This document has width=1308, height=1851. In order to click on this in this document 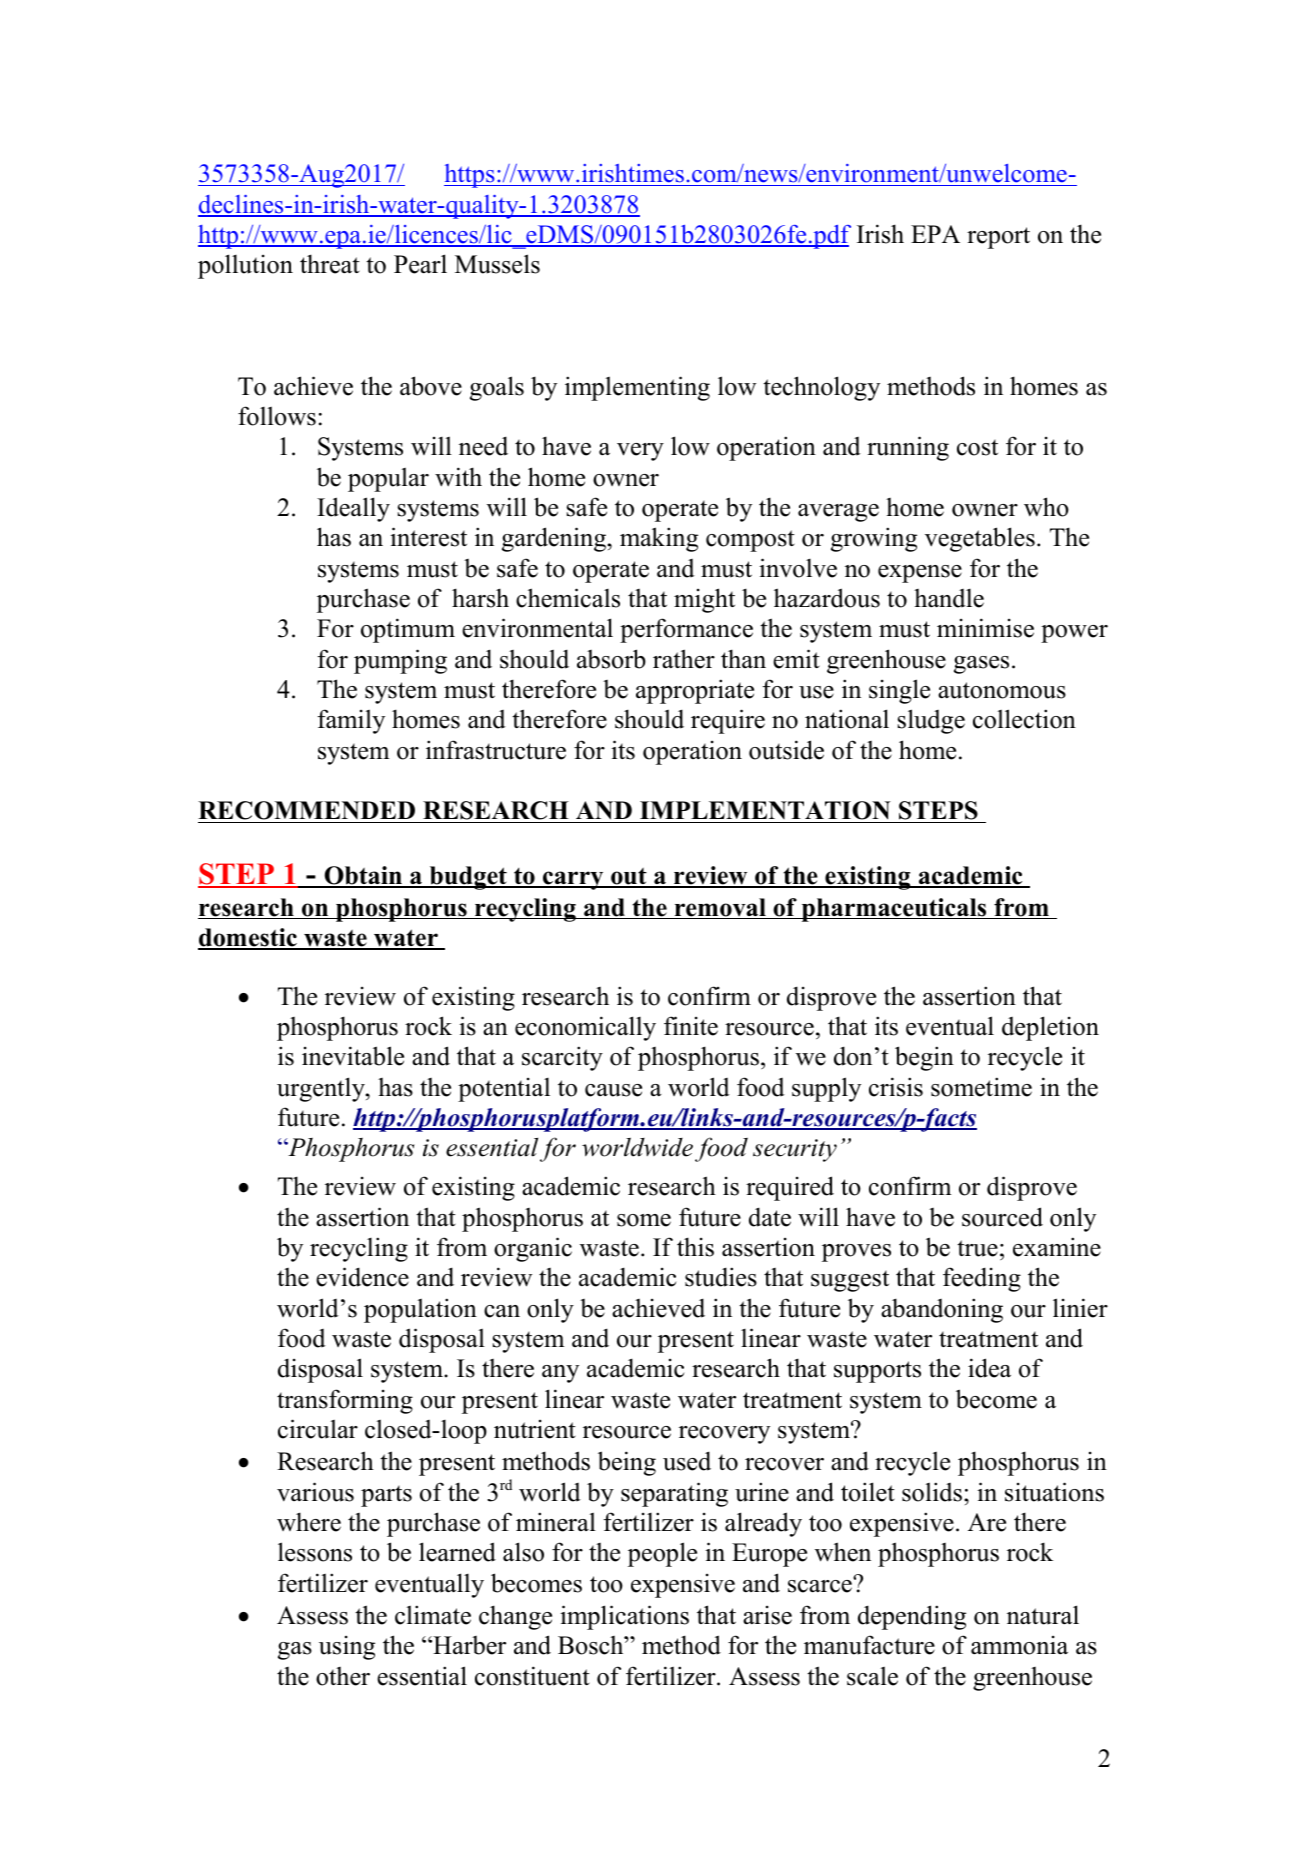, I will do `click(695, 1247)`.
